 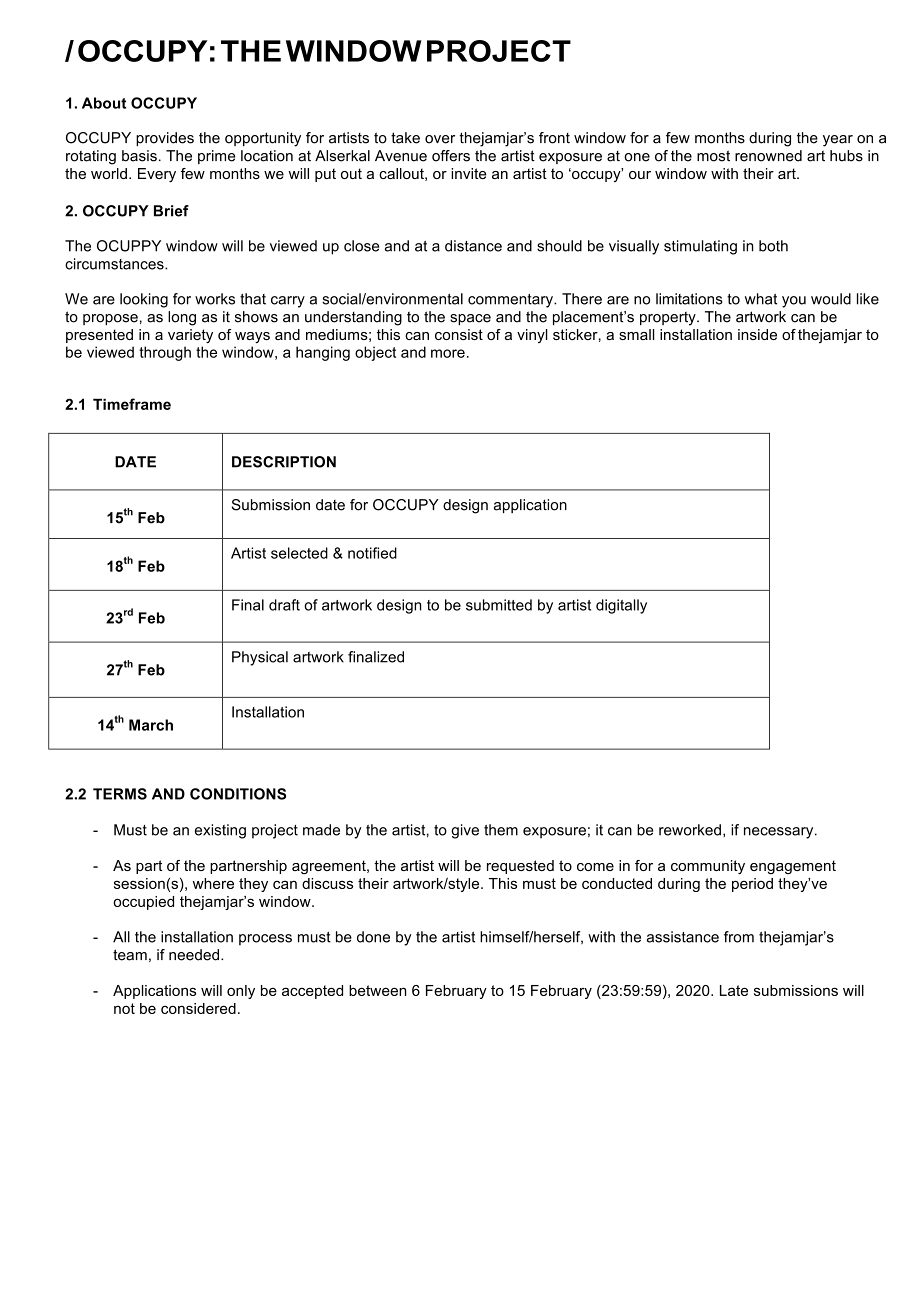 What do you see at coordinates (499, 605) in the screenshot?
I see `submitted` at bounding box center [499, 605].
